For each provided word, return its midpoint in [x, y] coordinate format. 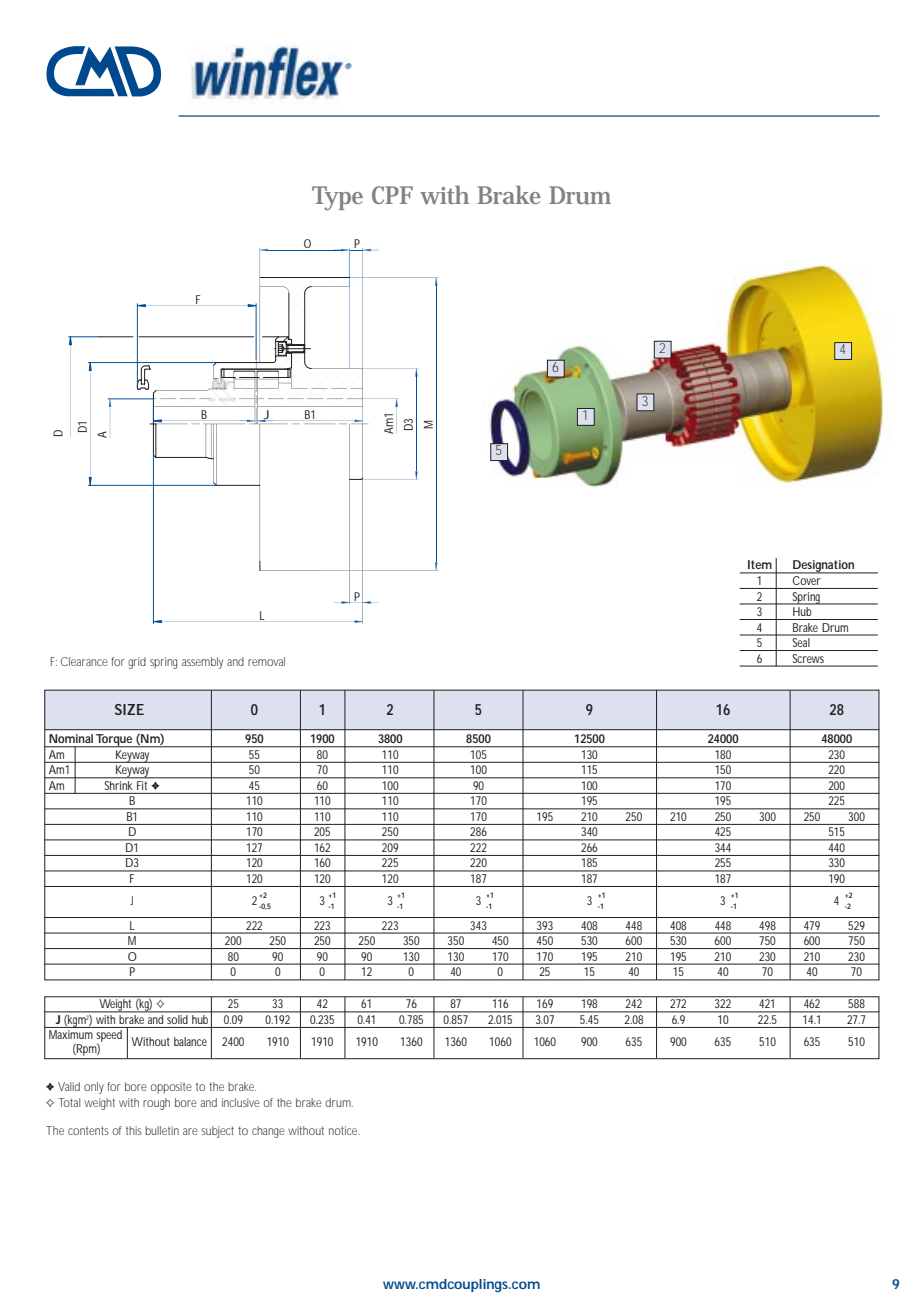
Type [337, 198]
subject [217, 1132]
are [190, 1131]
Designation [823, 567]
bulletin [162, 1130]
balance [190, 1041]
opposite [171, 1088]
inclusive [241, 1102]
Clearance [84, 661]
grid [137, 663]
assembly [202, 663]
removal [266, 661]
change [268, 1132]
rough [156, 1104]
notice [344, 1130]
